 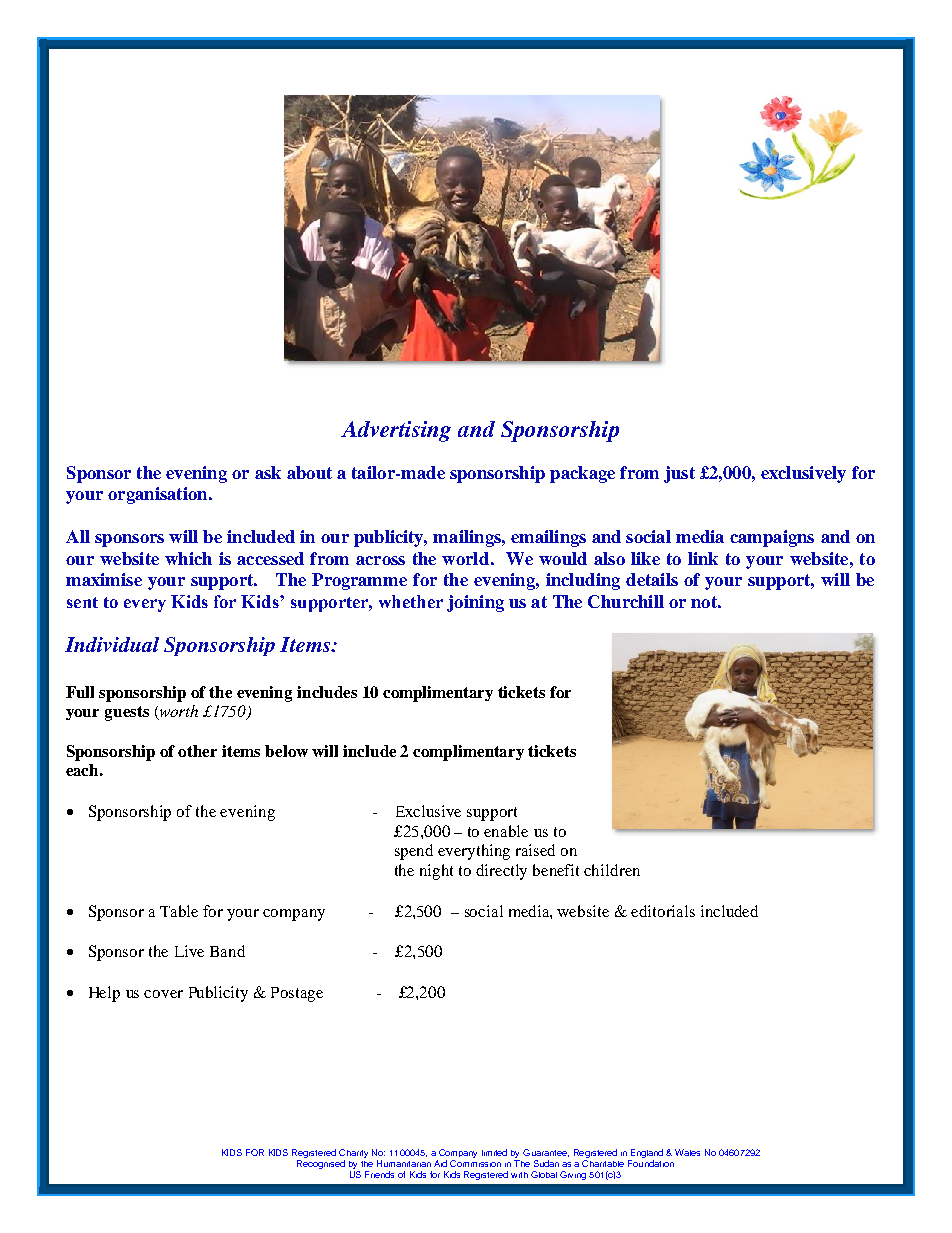 What do you see at coordinates (159, 495) in the image?
I see `organisation` at bounding box center [159, 495].
